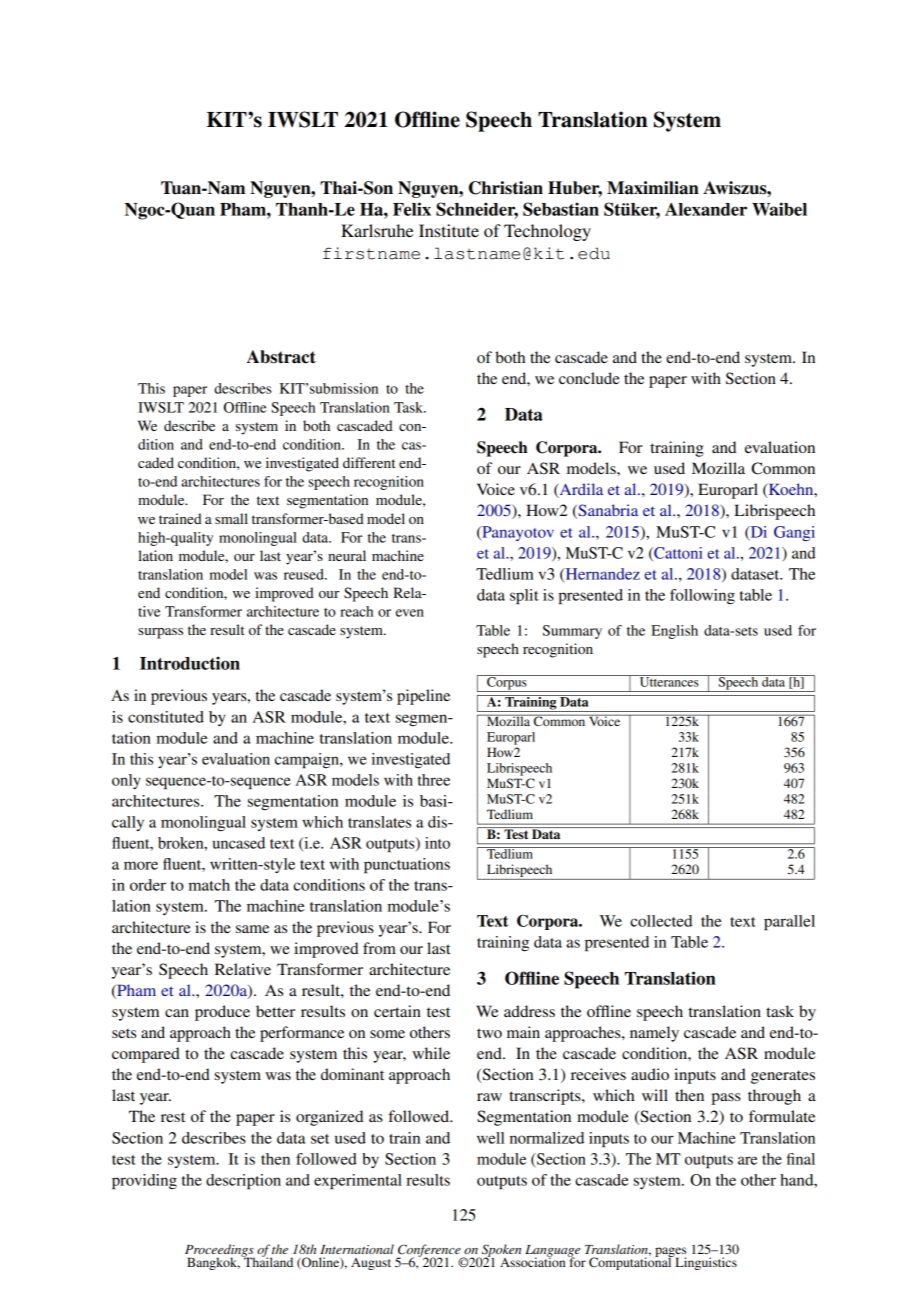  What do you see at coordinates (377, 230) in the screenshot?
I see `Karlsruhe` at bounding box center [377, 230].
